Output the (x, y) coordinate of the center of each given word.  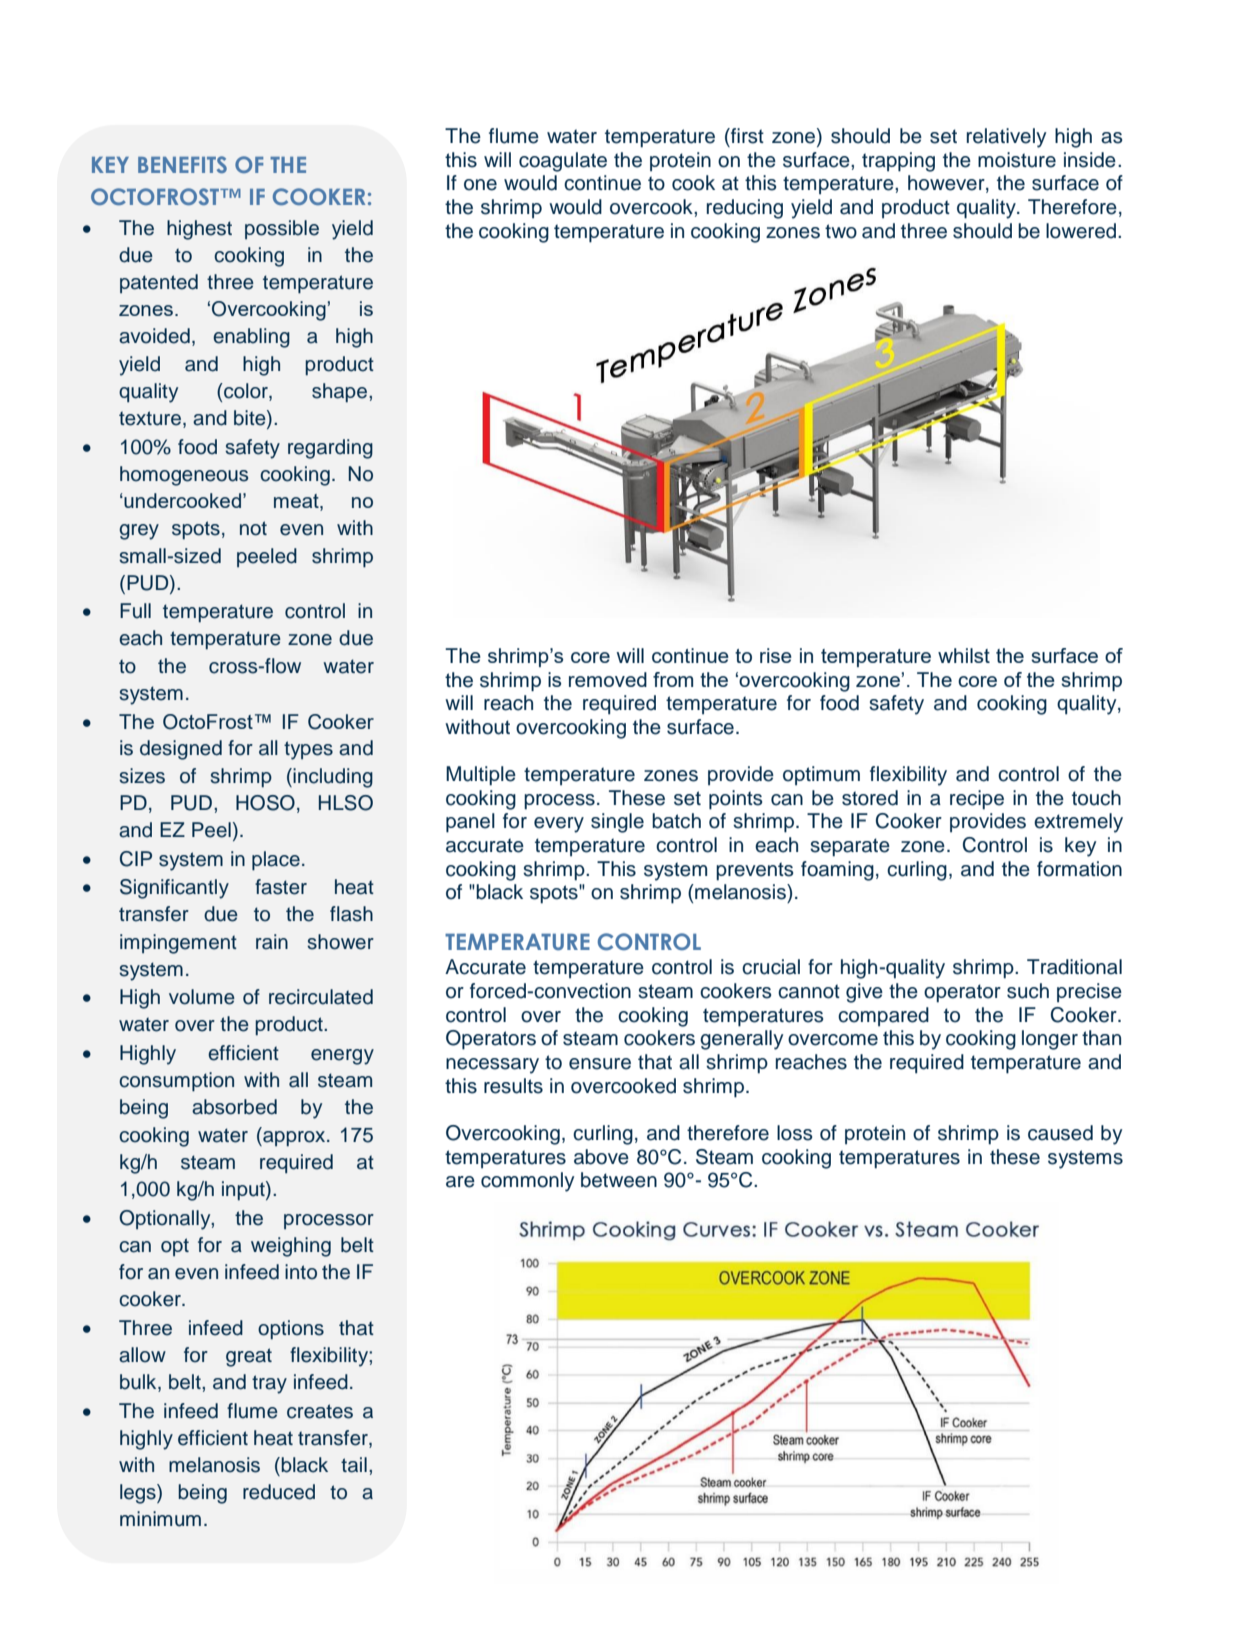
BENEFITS (182, 164)
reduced (279, 1492)
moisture (1017, 160)
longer (1050, 1040)
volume (202, 997)
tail (354, 1465)
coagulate (563, 162)
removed (608, 679)
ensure (600, 1064)
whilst (964, 655)
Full (135, 611)
